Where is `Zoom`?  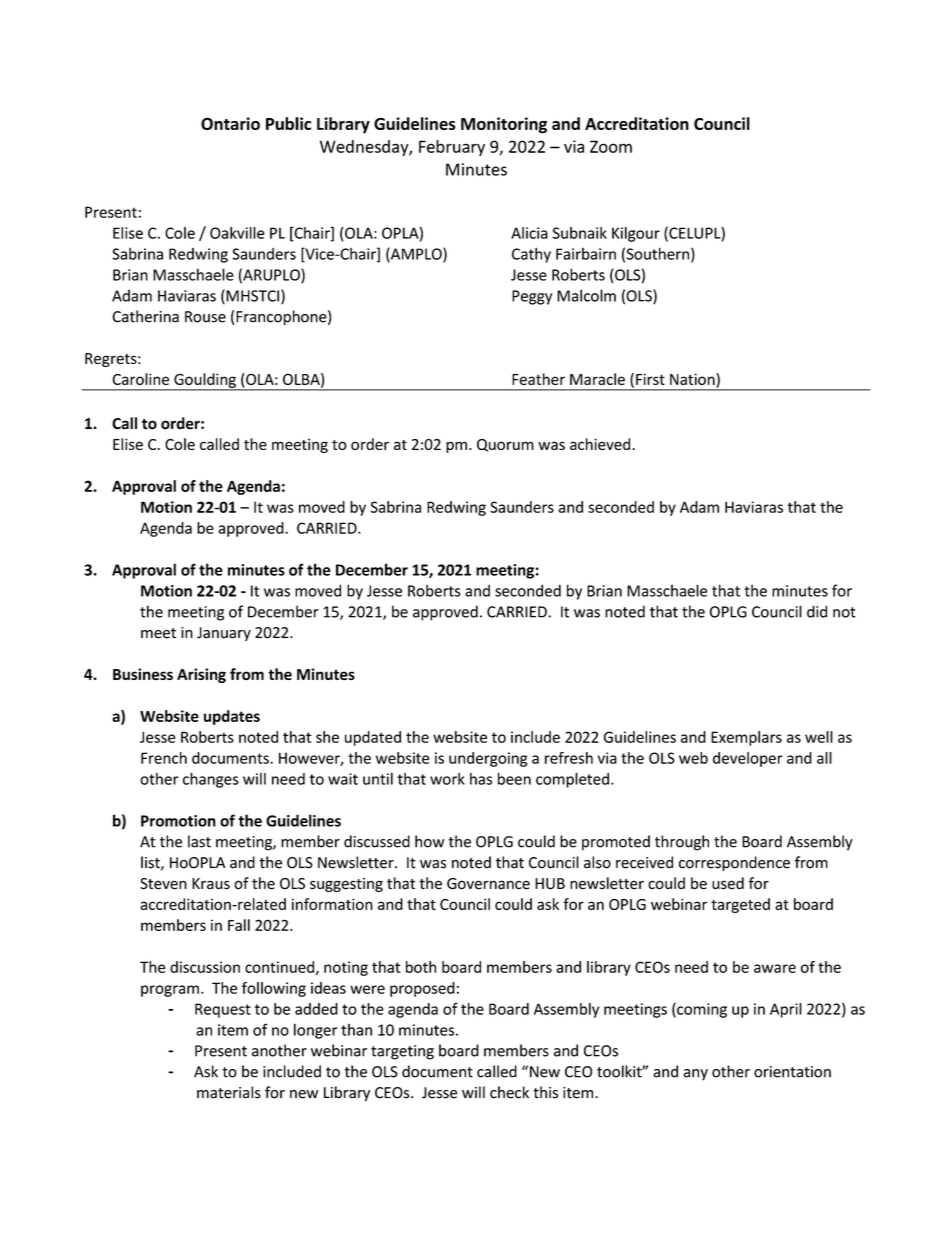
Zoom is located at coordinates (611, 146).
